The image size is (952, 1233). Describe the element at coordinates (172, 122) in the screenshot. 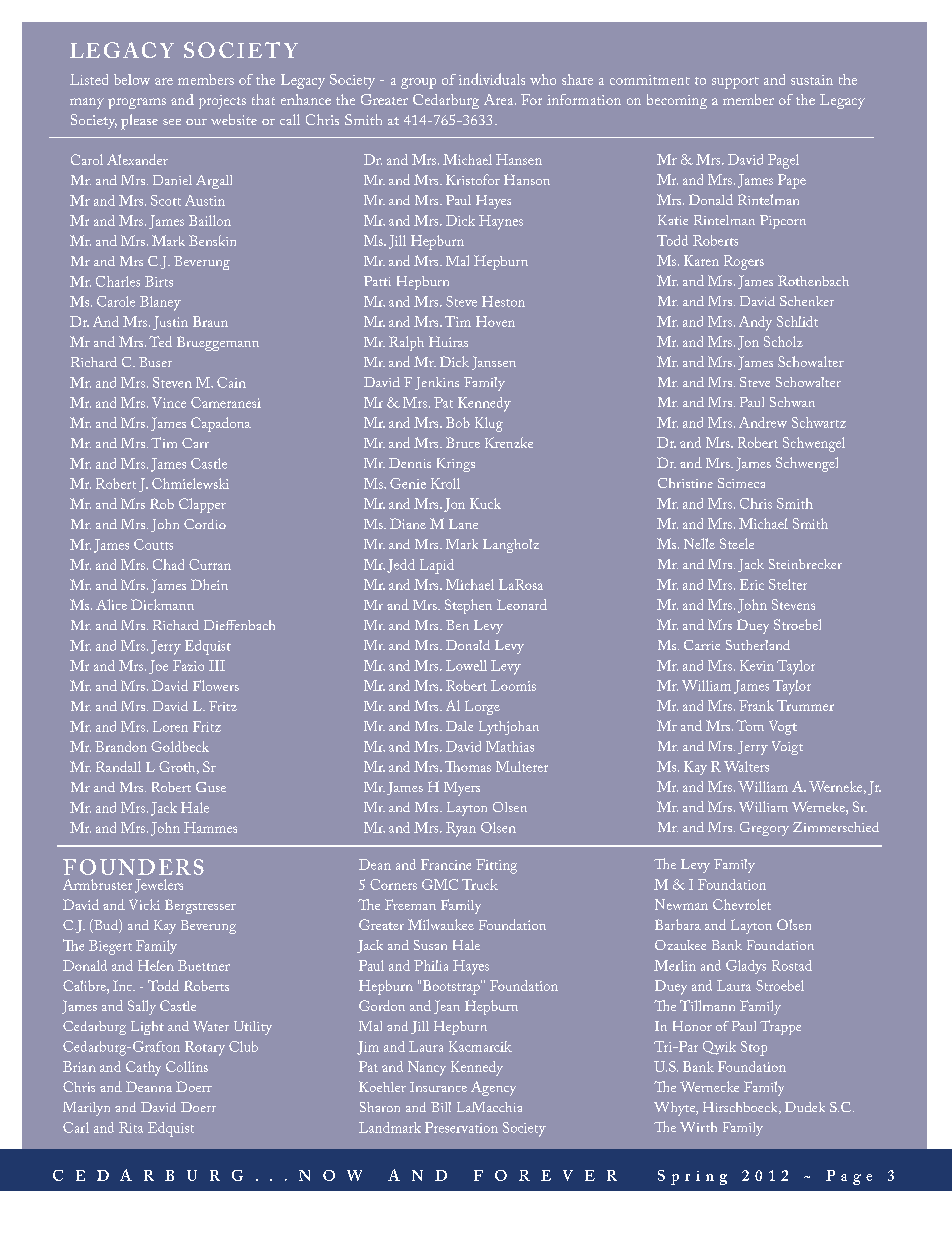

I see `see` at that location.
